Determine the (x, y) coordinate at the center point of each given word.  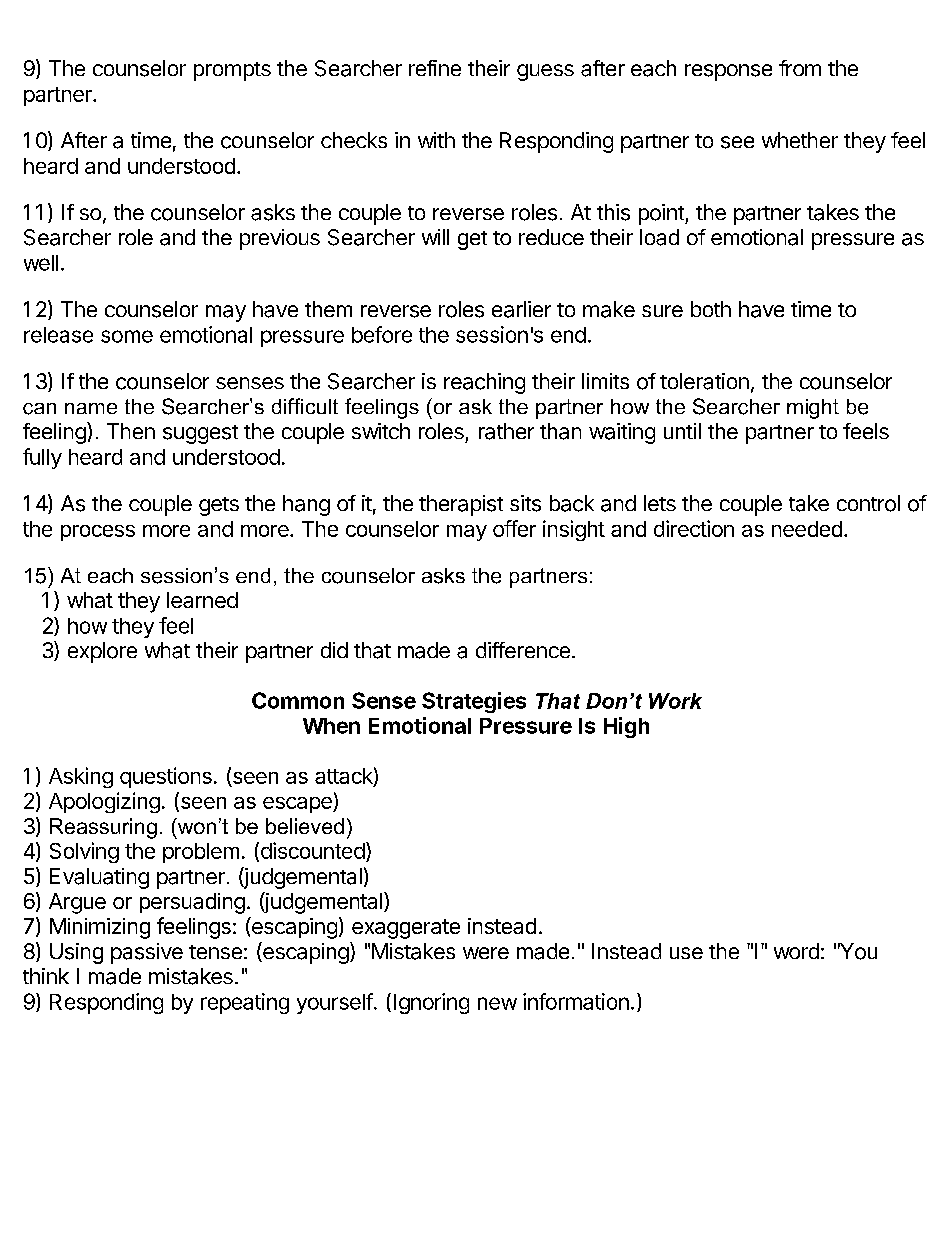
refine (435, 68)
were (486, 953)
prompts (232, 71)
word (796, 951)
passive (147, 953)
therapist (461, 505)
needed (807, 529)
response (728, 72)
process (98, 533)
